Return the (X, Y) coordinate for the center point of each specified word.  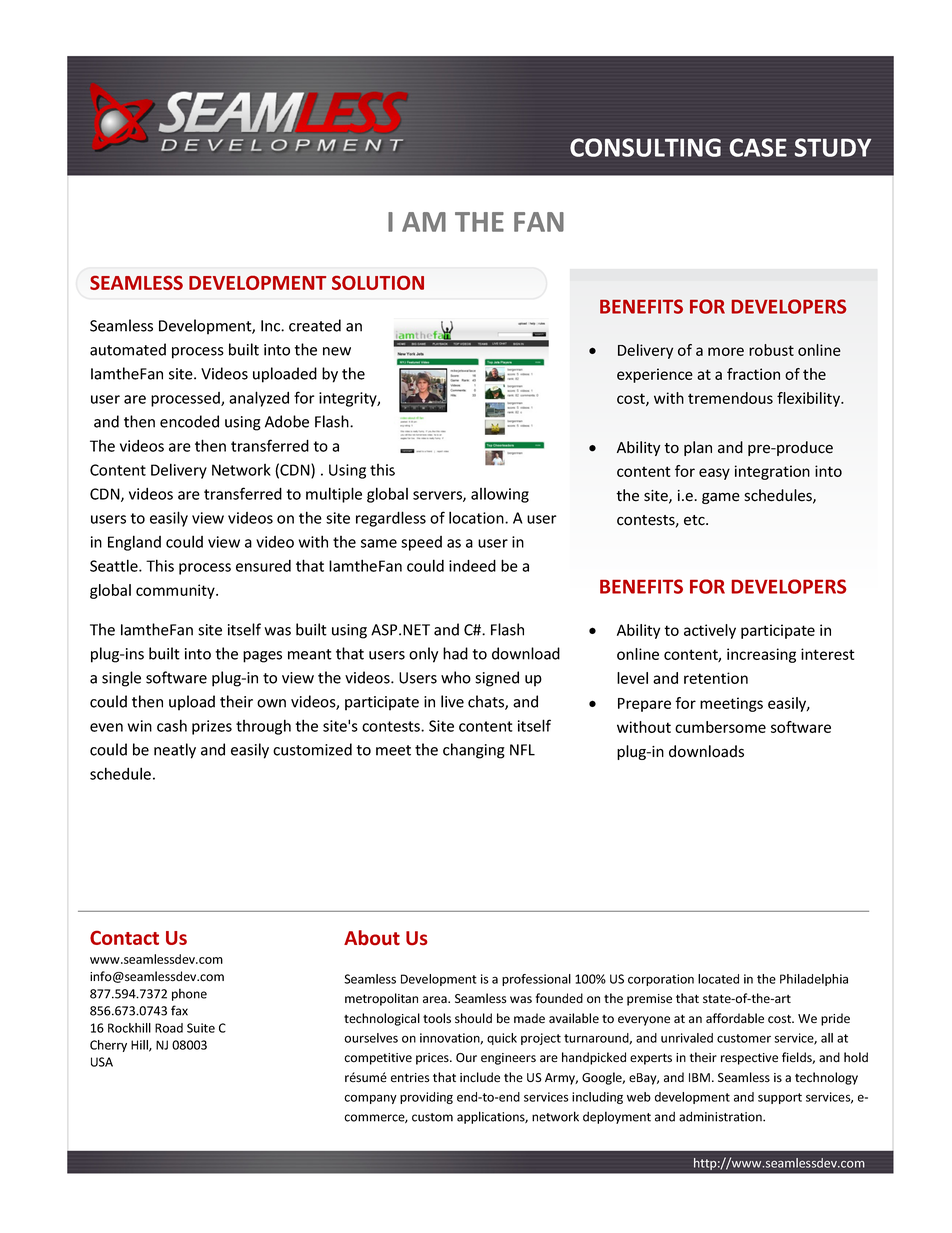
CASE (758, 147)
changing (474, 751)
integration (772, 472)
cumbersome (720, 727)
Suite (201, 1028)
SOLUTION (378, 283)
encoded (189, 421)
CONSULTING (645, 147)
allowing (500, 495)
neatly (175, 751)
